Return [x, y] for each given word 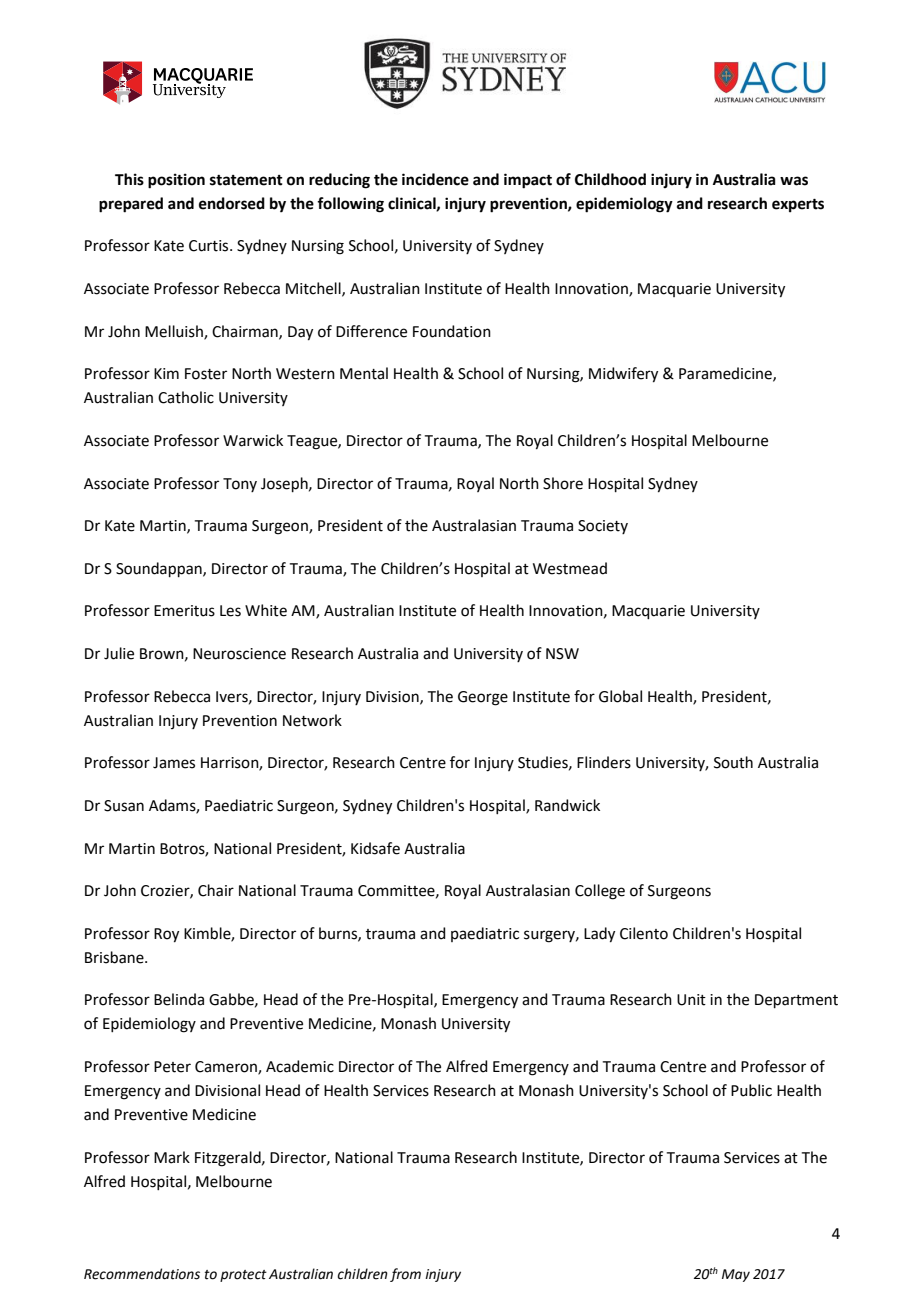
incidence [435, 179]
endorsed [232, 203]
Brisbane [115, 957]
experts [798, 206]
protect [243, 1276]
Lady [599, 935]
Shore [563, 483]
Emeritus [184, 611]
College [600, 892]
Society [603, 527]
